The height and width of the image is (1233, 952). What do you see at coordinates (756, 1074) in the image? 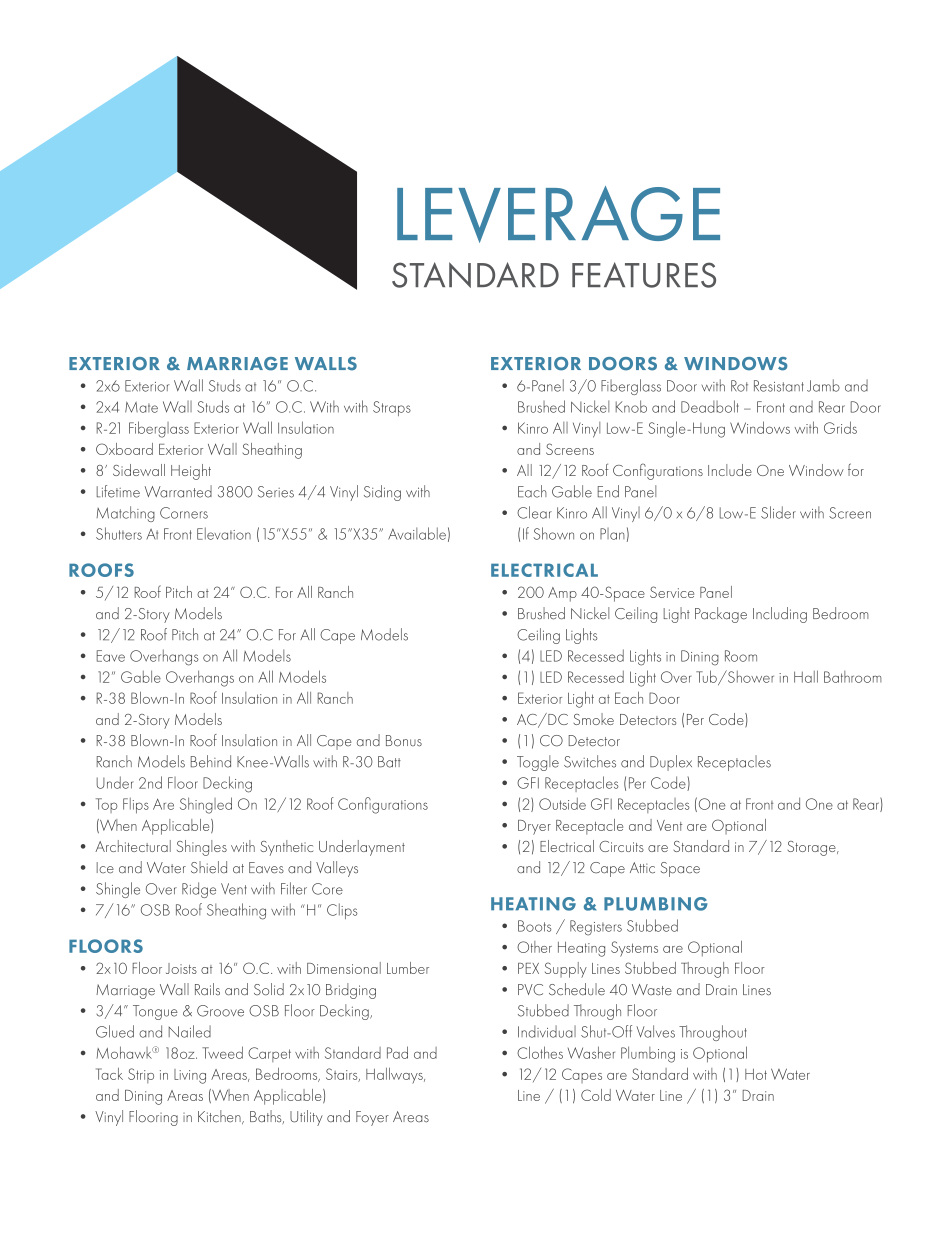
I see `Hot` at bounding box center [756, 1074].
